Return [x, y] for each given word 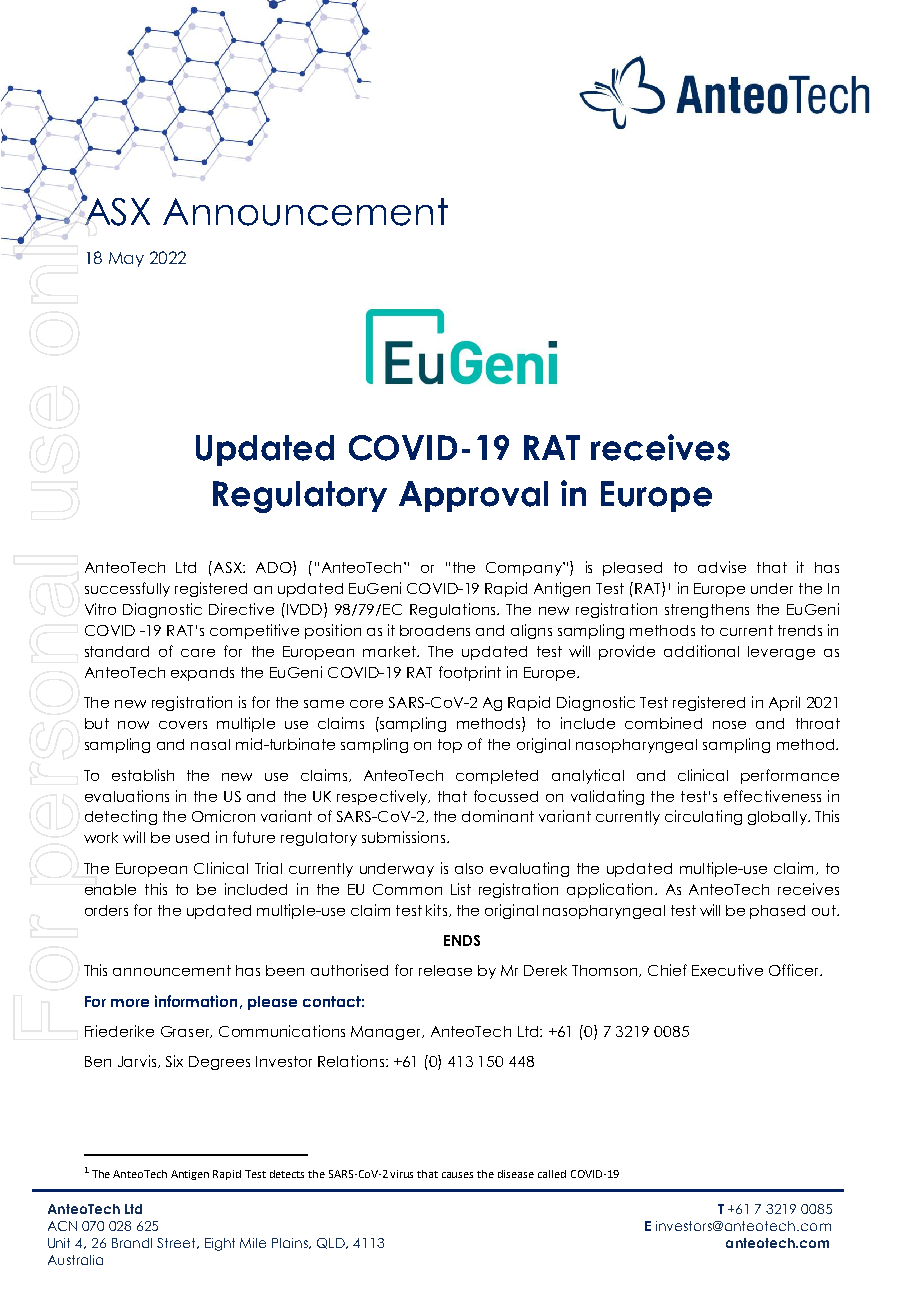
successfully [127, 589]
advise [722, 567]
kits [436, 910]
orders [106, 910]
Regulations [454, 610]
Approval [473, 496]
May [126, 259]
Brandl [132, 1243]
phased [777, 912]
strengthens [707, 611]
